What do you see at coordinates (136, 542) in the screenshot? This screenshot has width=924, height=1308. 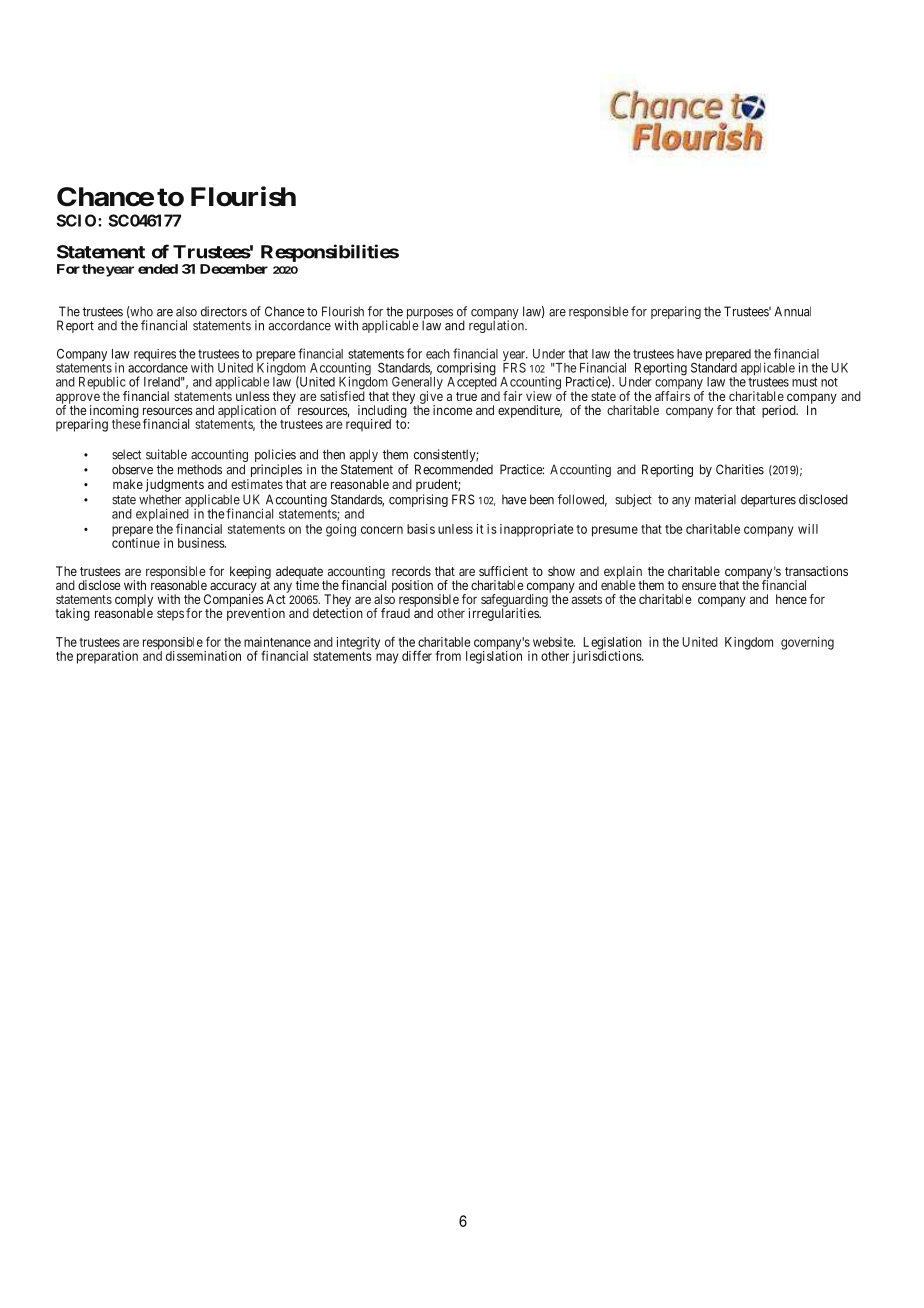 I see `continue` at bounding box center [136, 542].
